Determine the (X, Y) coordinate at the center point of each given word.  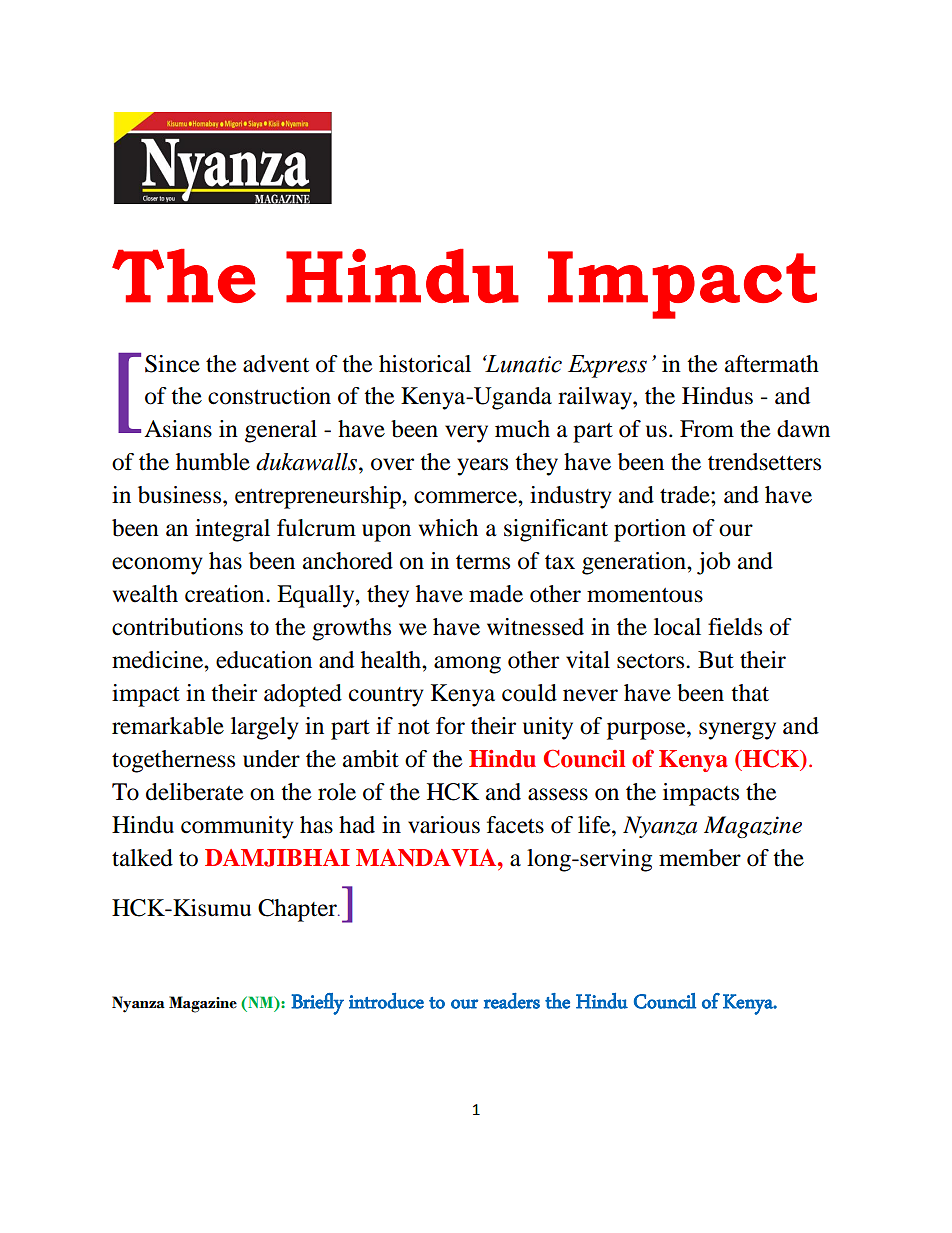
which (448, 528)
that (750, 693)
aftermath (772, 364)
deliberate (195, 792)
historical (425, 364)
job (713, 563)
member (700, 858)
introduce (386, 1001)
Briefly (317, 1004)
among (467, 665)
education (264, 660)
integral (232, 530)
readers (512, 1001)
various (444, 825)
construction (269, 396)
